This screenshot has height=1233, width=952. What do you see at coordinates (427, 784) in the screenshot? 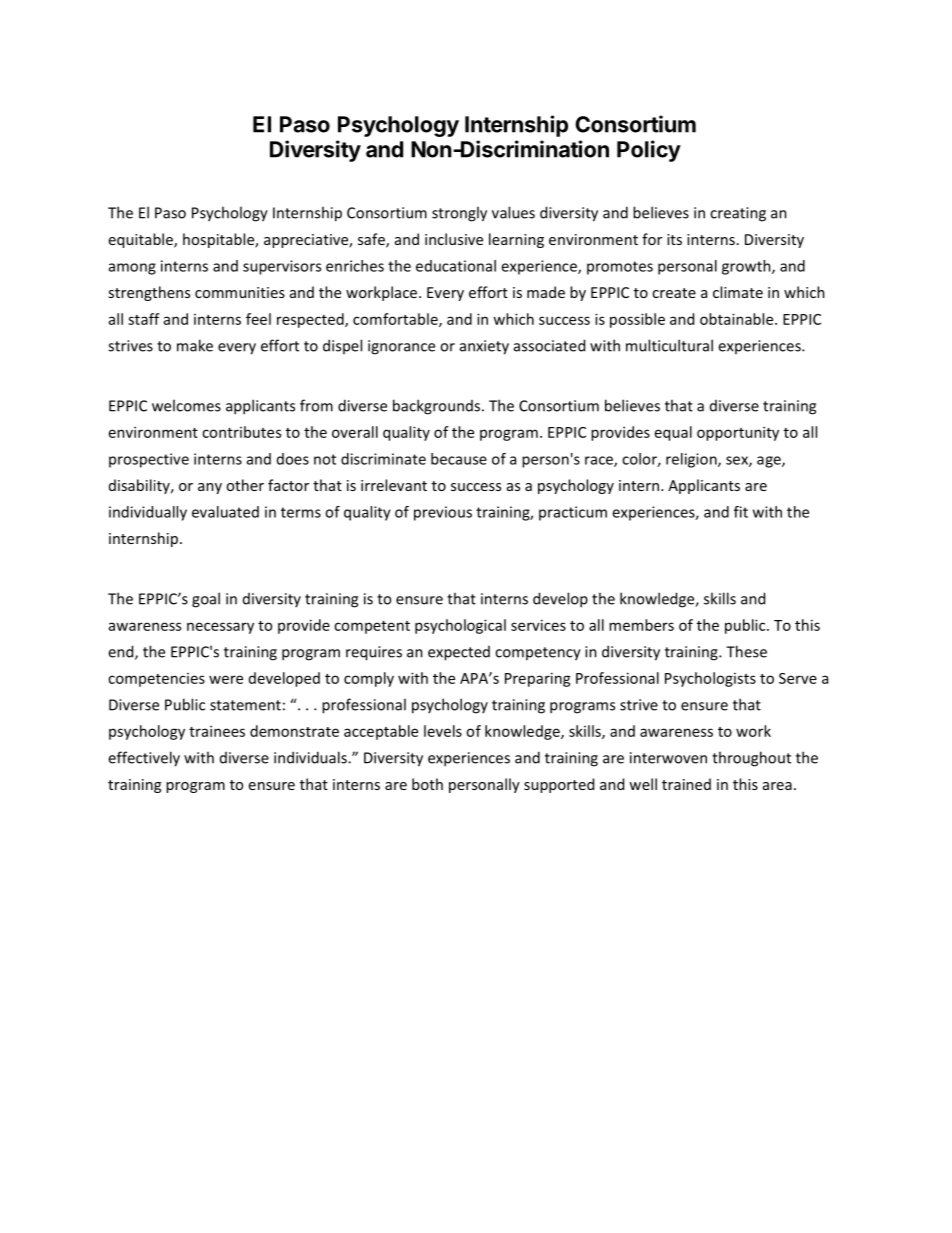
I see `both` at bounding box center [427, 784].
